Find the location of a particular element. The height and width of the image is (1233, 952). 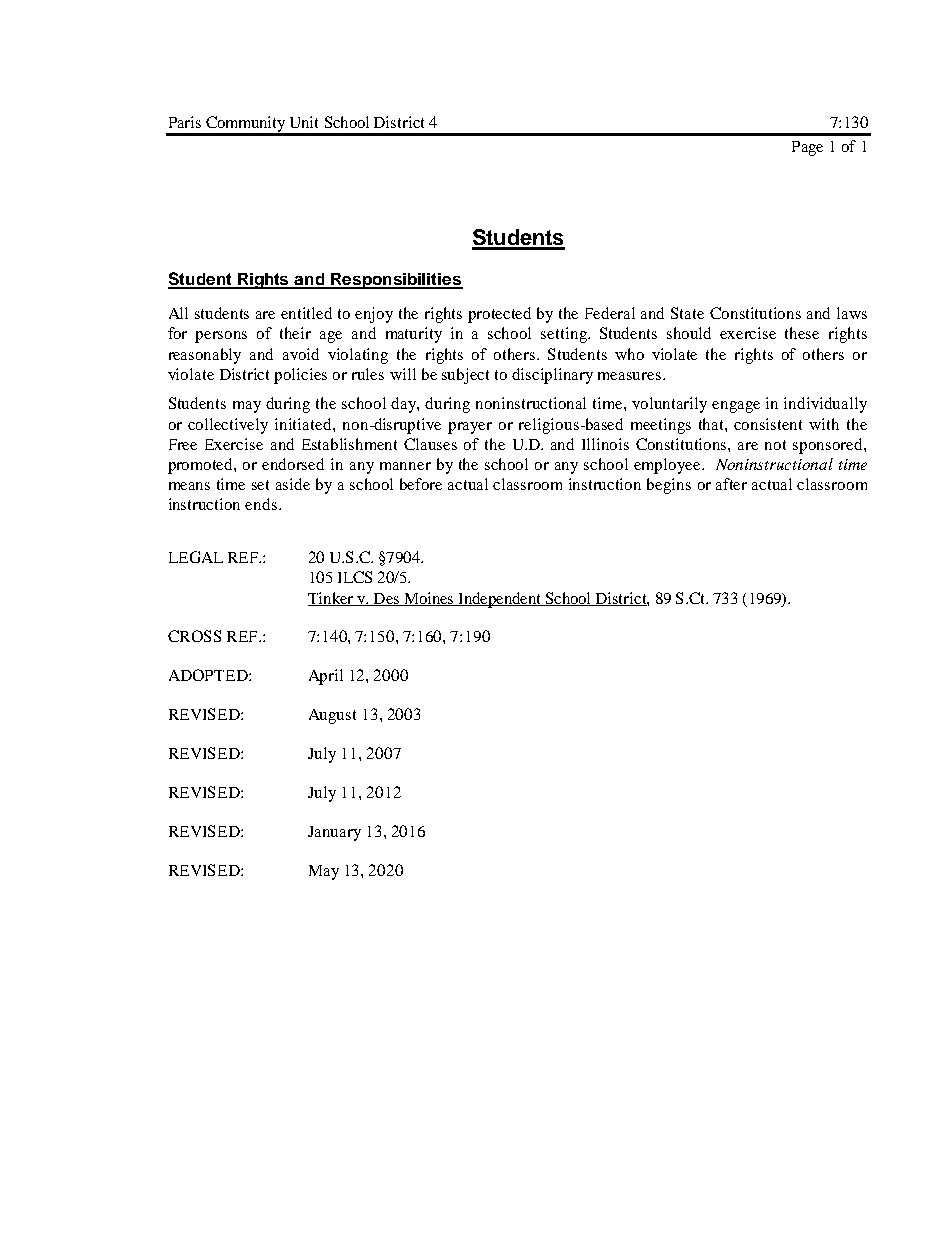

Page is located at coordinates (807, 148).
